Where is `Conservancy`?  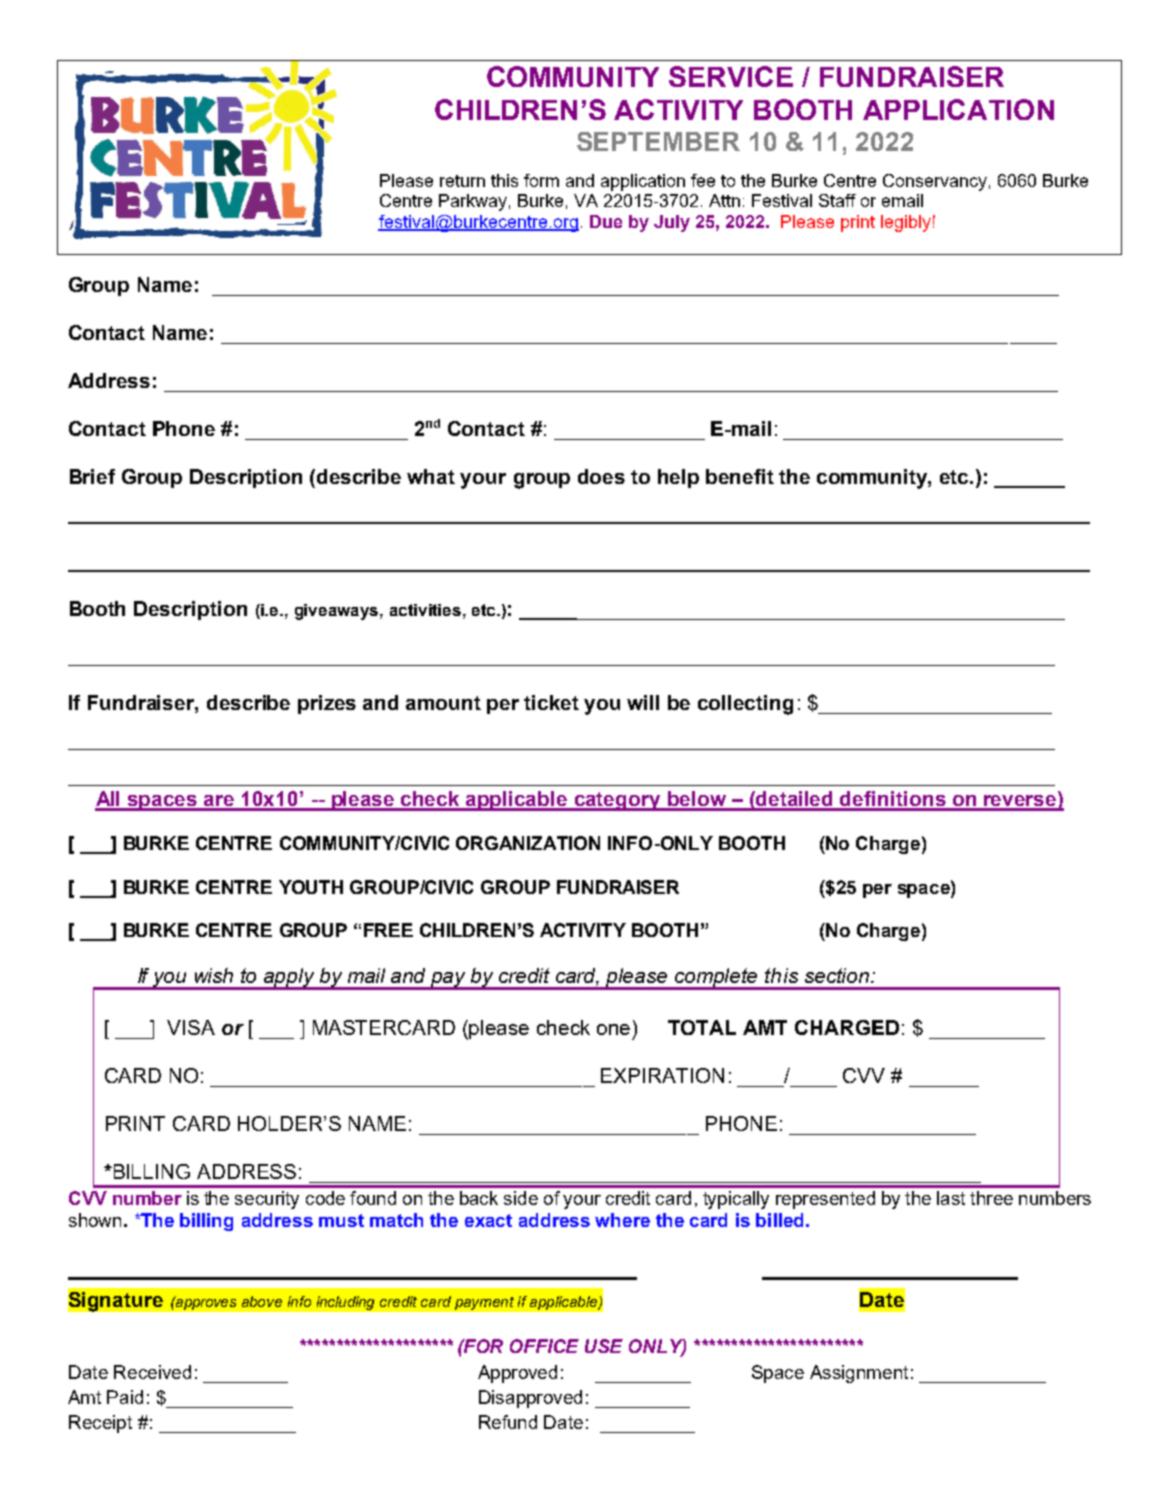
Conservancy is located at coordinates (935, 182).
